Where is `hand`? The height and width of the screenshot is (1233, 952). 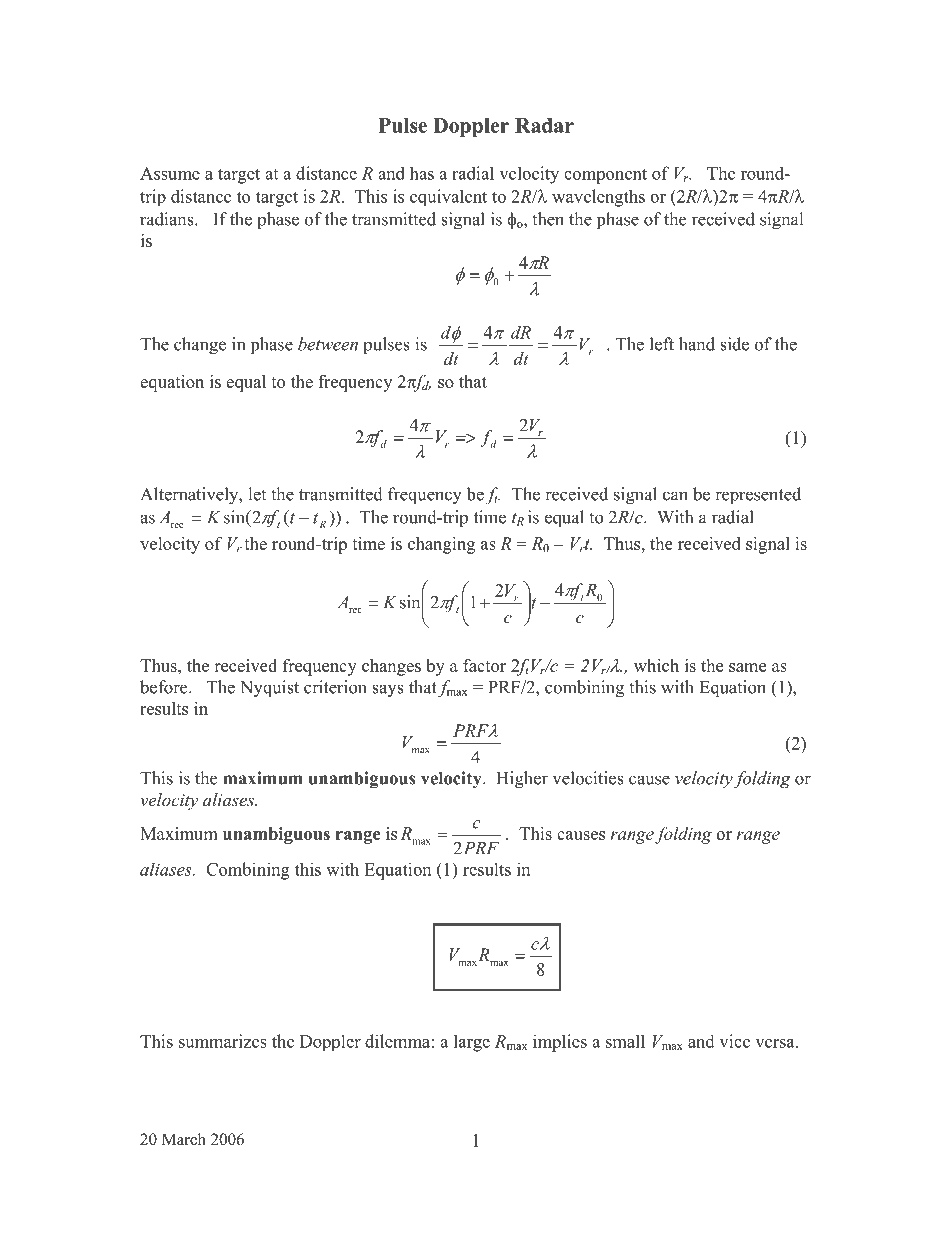 hand is located at coordinates (697, 344).
